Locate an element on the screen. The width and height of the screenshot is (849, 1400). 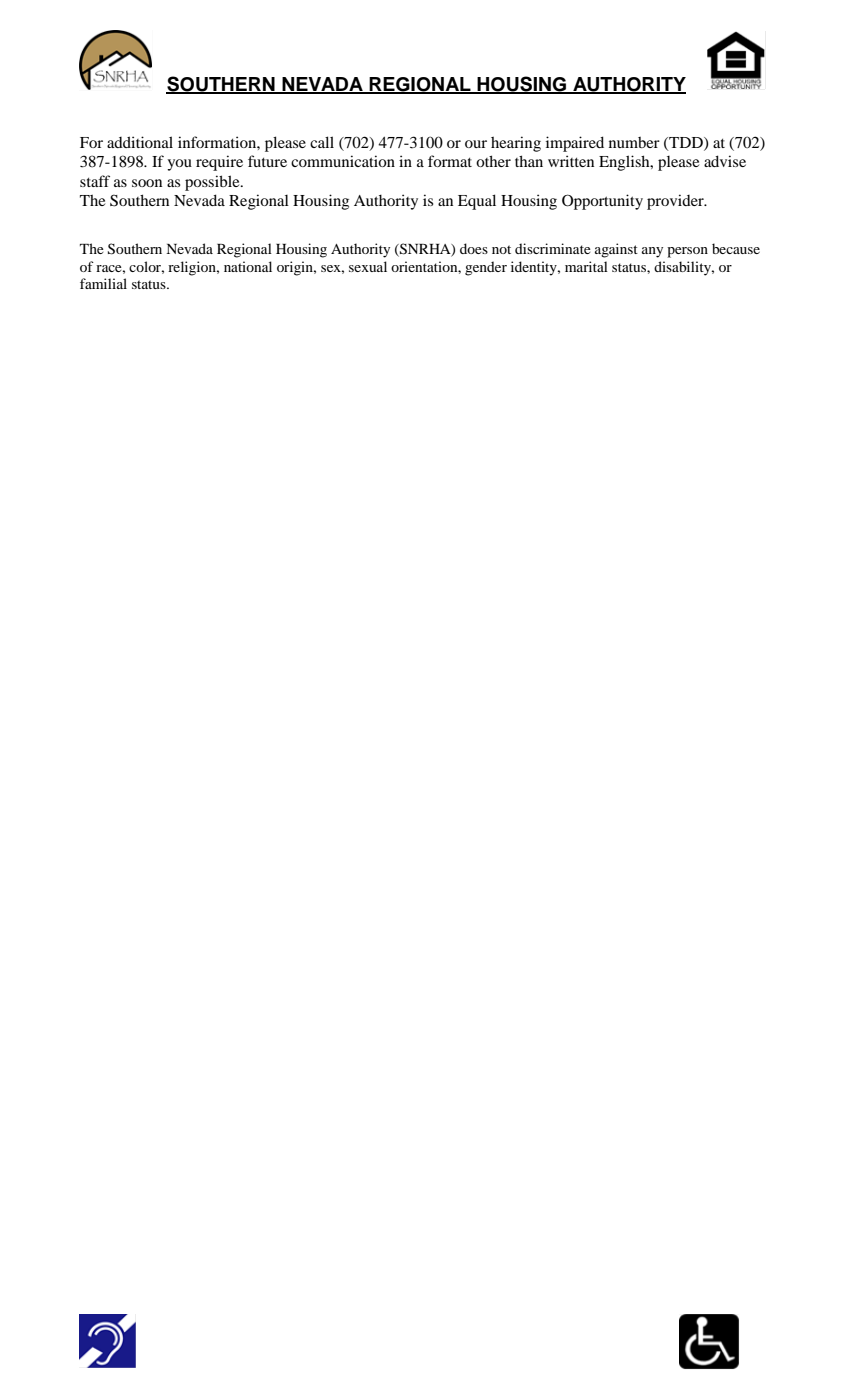
familial is located at coordinates (103, 283).
